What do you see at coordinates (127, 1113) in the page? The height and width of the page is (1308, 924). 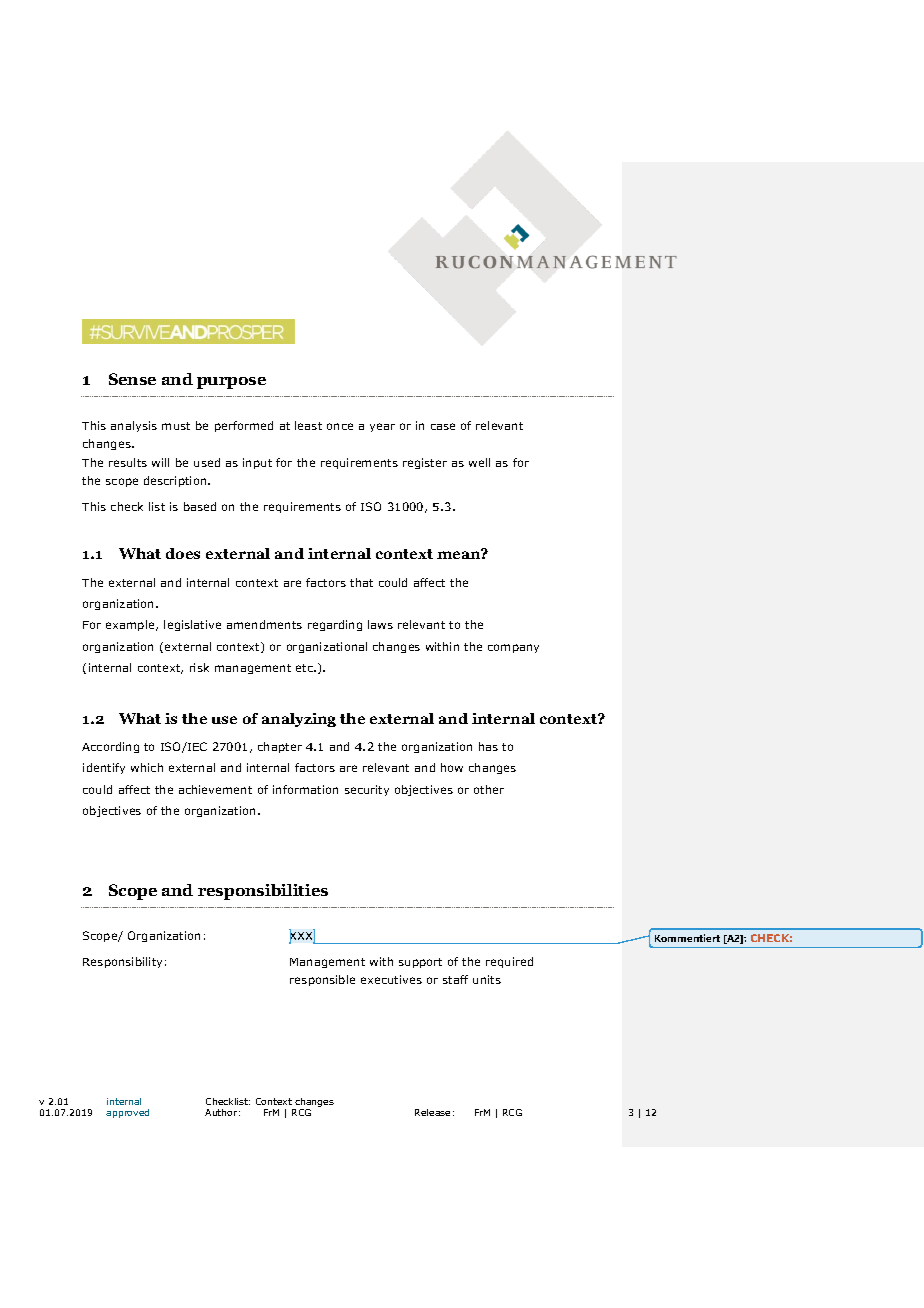 I see `approved` at bounding box center [127, 1113].
